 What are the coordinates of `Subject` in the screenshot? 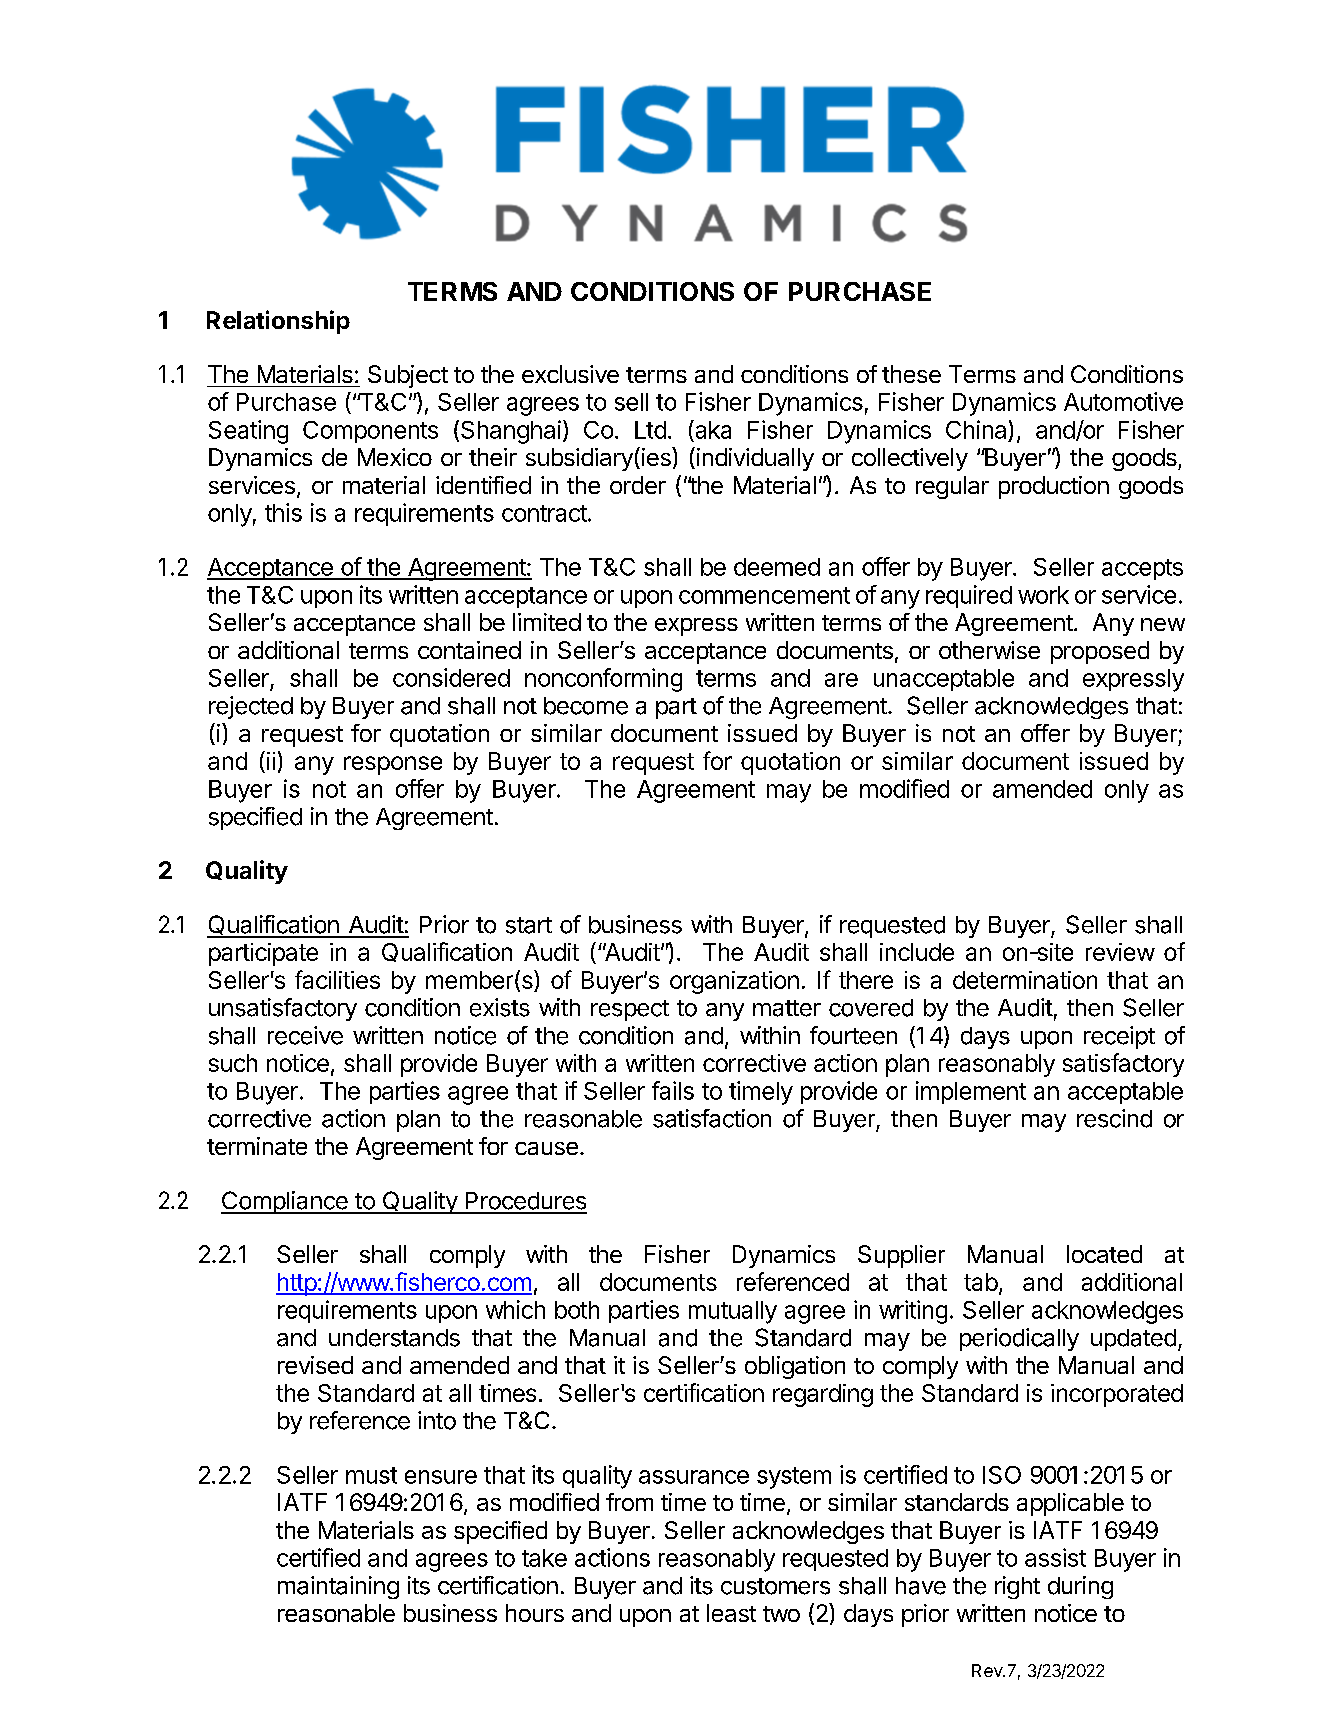 It's located at (408, 376).
